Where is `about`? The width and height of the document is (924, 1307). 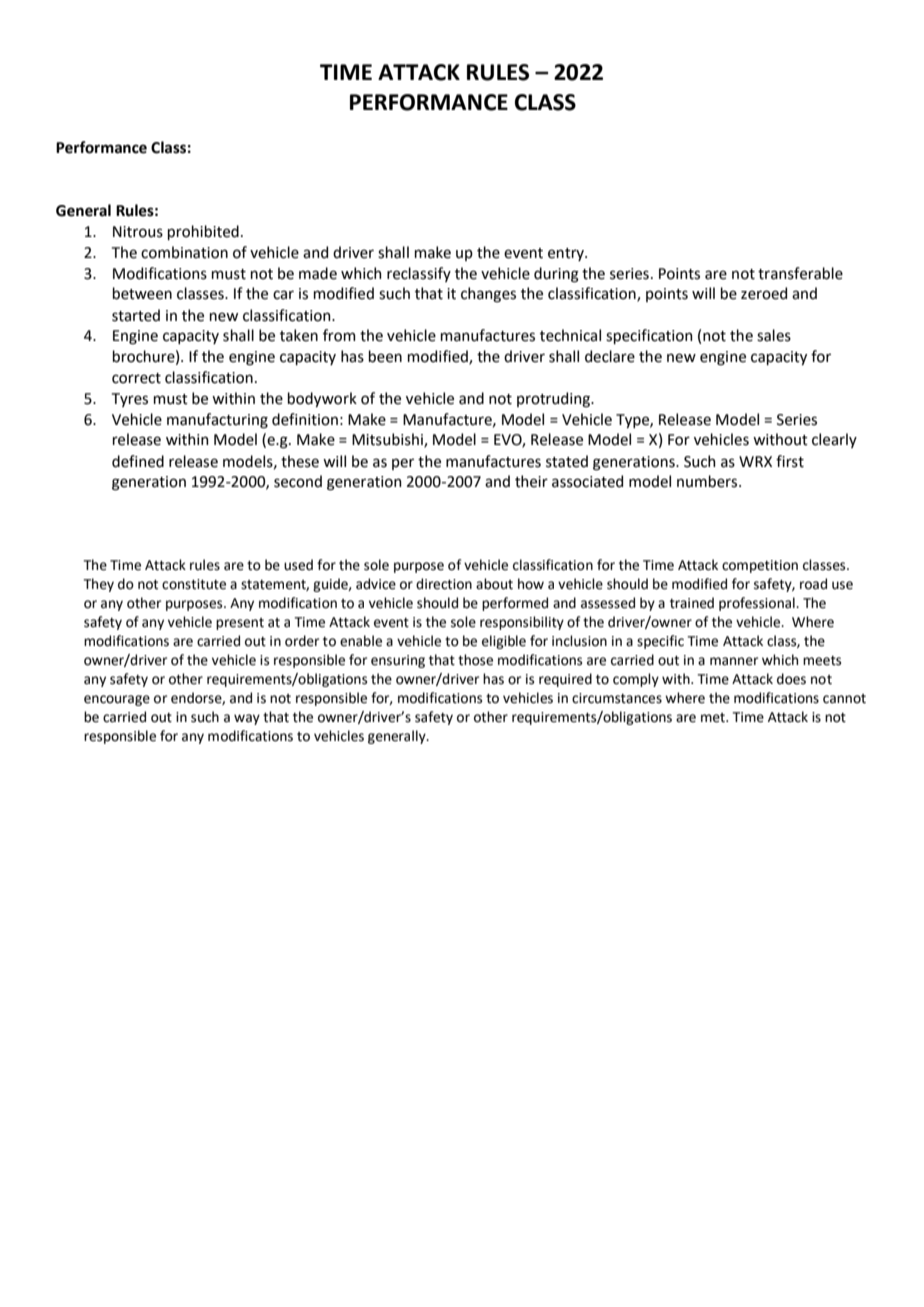 about is located at coordinates (494, 584).
